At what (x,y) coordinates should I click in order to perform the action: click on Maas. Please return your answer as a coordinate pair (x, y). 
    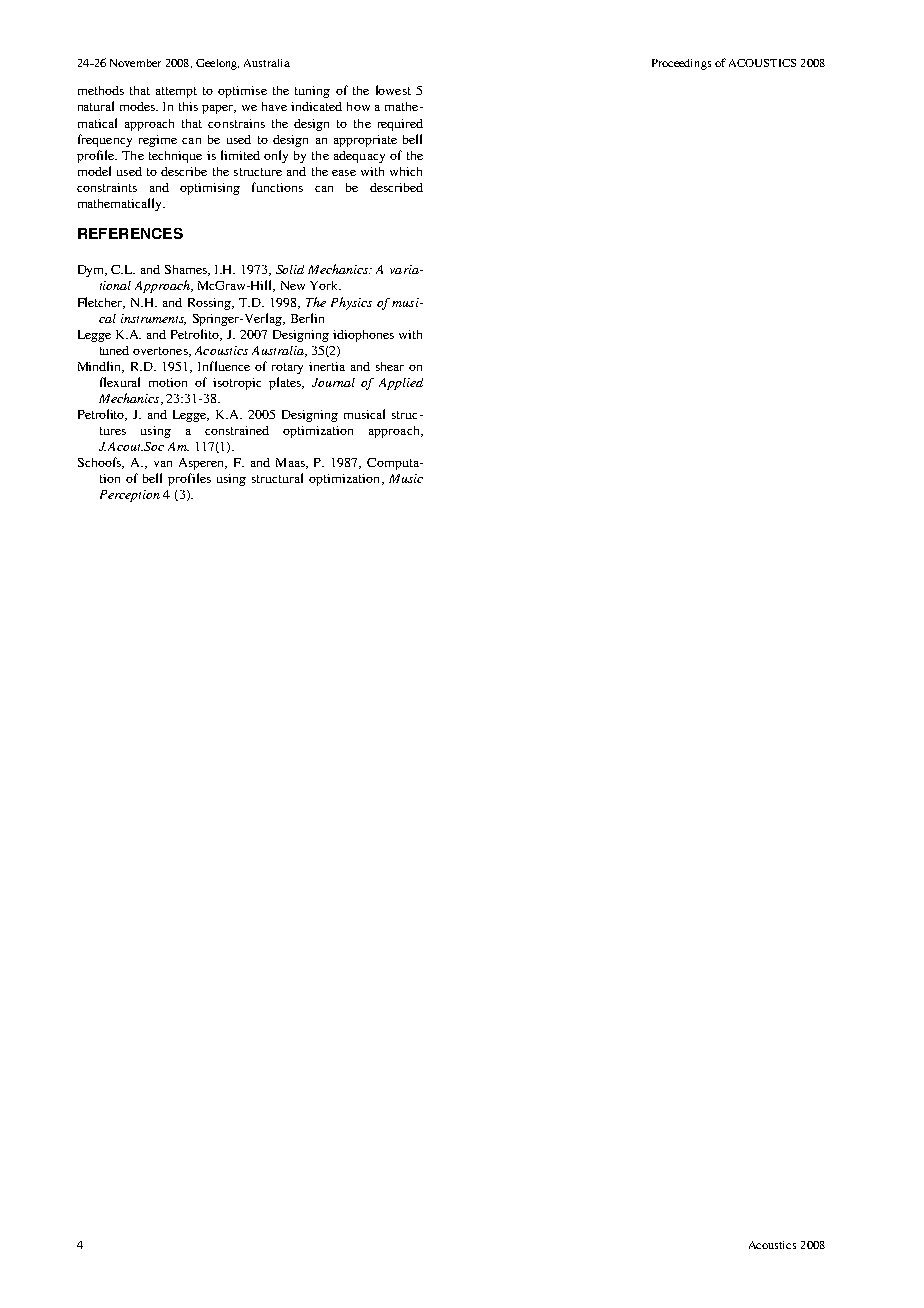
    Looking at the image, I should click on (292, 463).
